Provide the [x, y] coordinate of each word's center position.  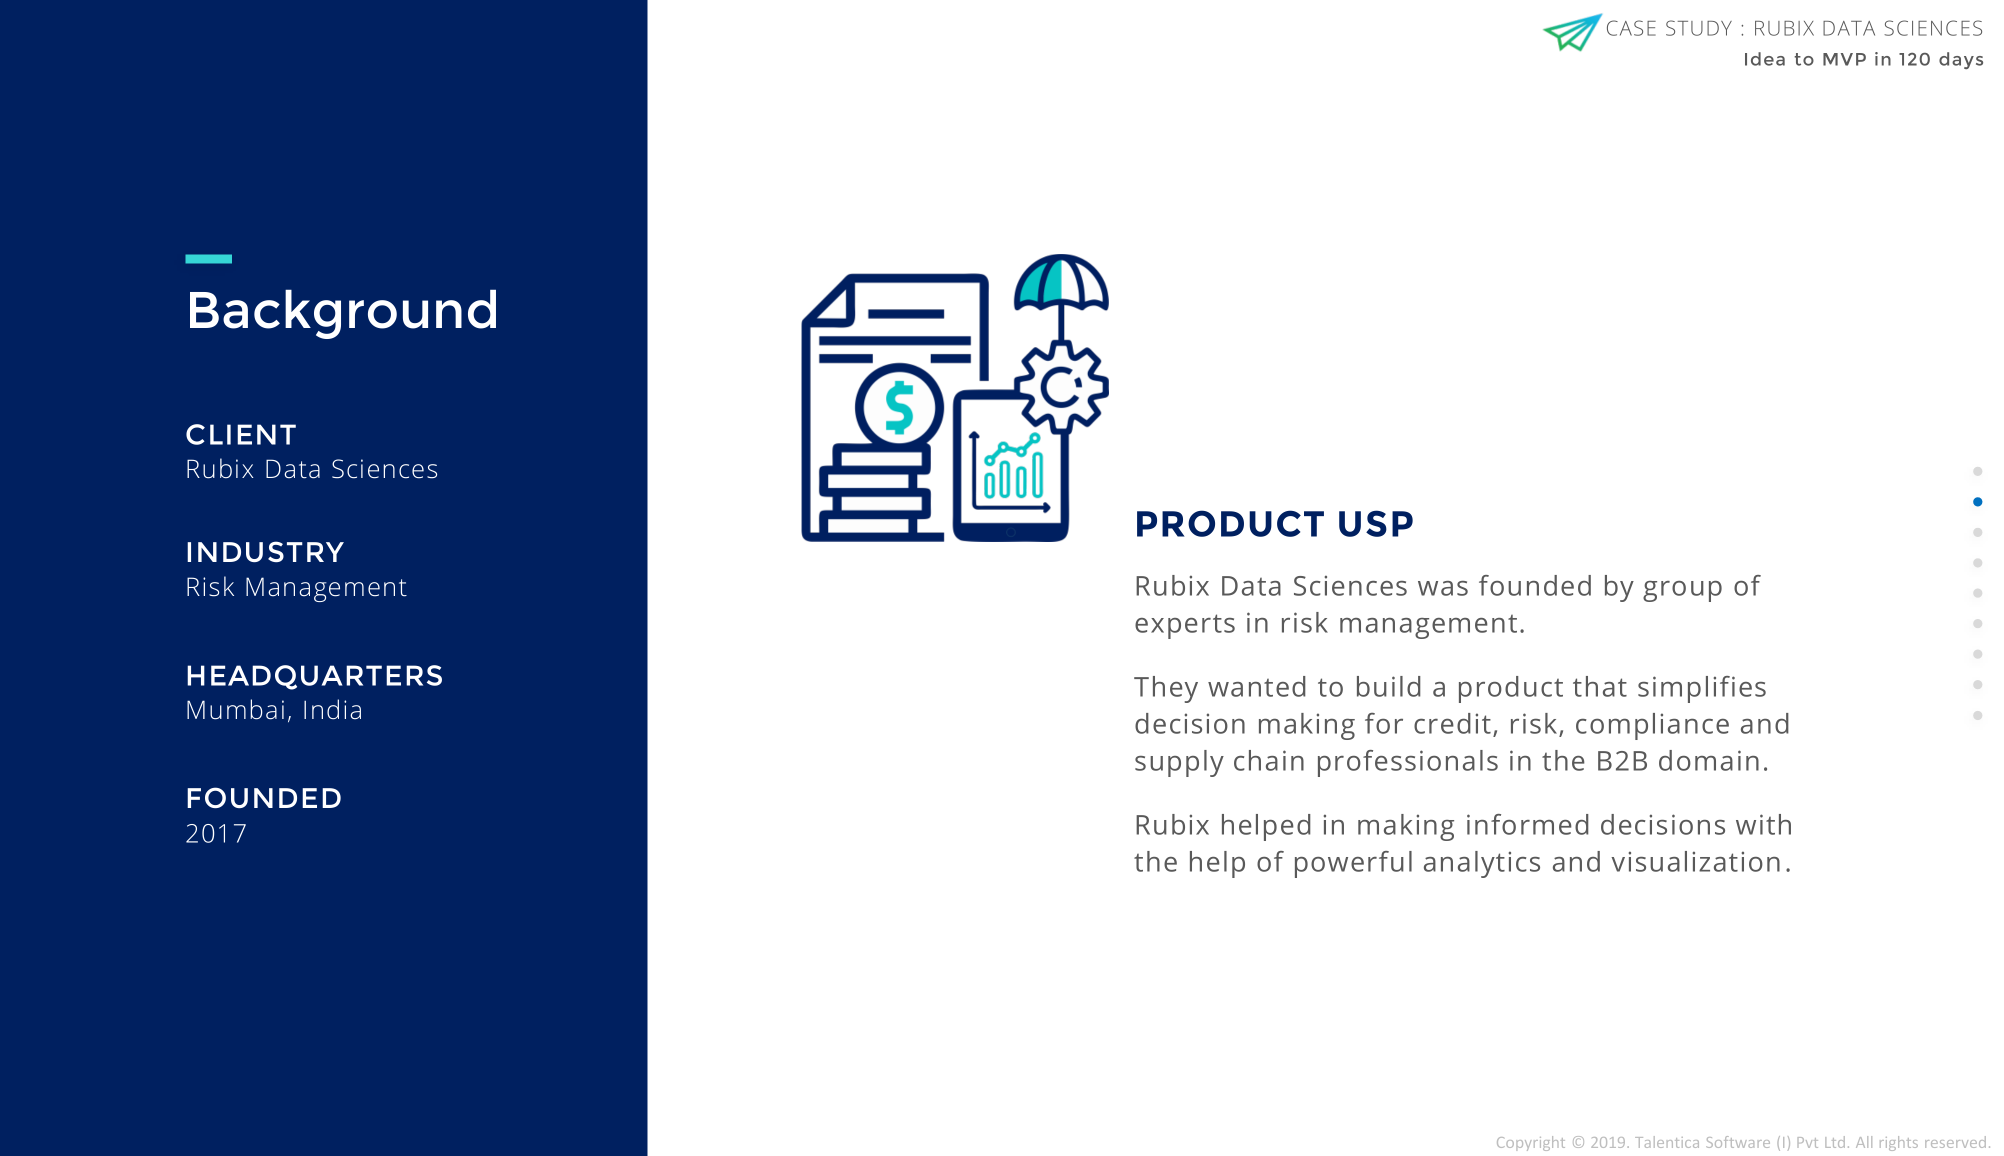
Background [343, 314]
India [332, 709]
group [1682, 591]
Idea [1765, 59]
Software [1738, 1142]
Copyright [1531, 1143]
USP [1376, 523]
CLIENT [241, 434]
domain [1709, 760]
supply [1179, 763]
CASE [1631, 28]
